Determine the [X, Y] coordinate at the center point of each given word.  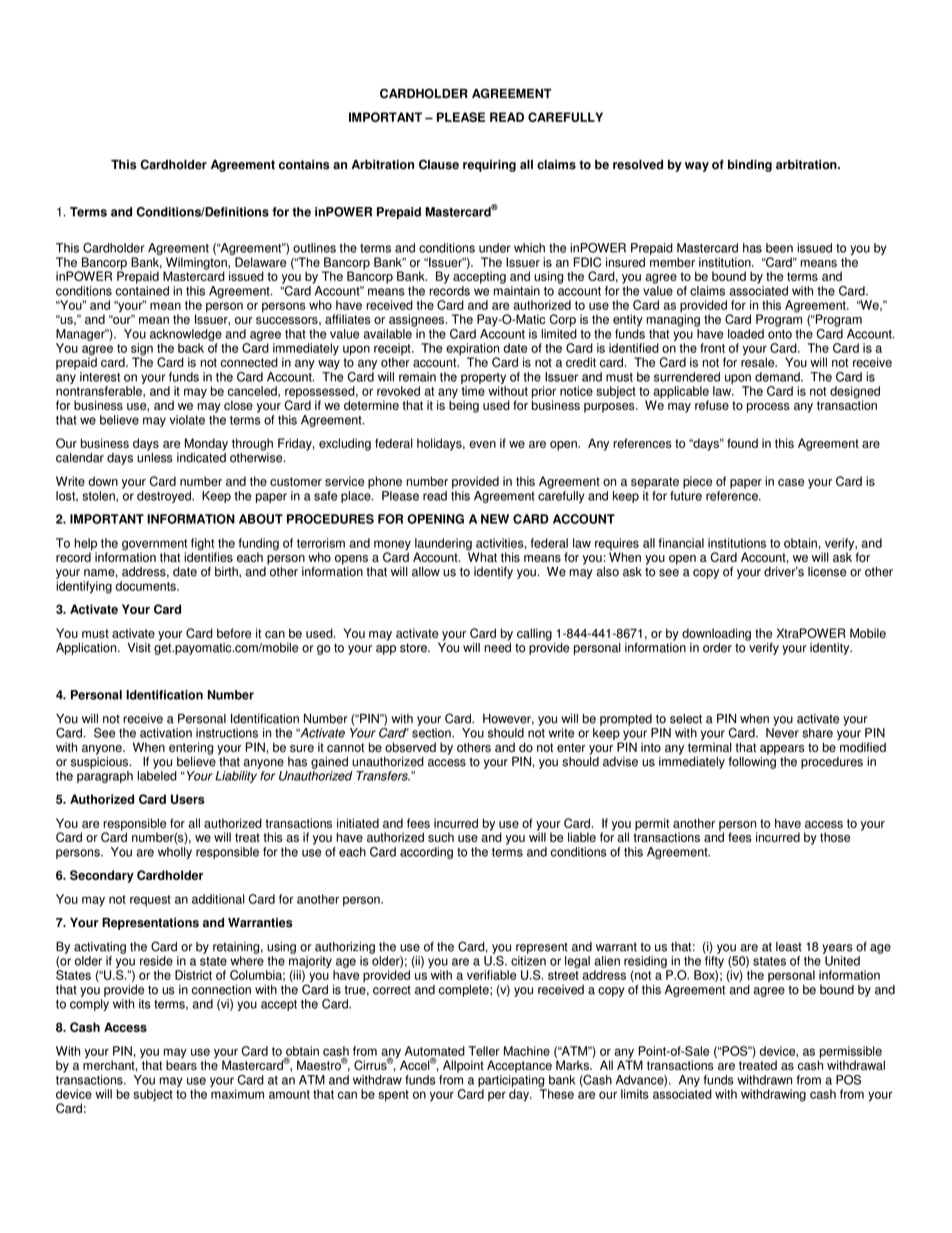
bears [181, 1064]
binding [750, 166]
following [752, 763]
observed [410, 747]
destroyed [165, 497]
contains [304, 165]
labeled [157, 776]
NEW [495, 519]
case [791, 482]
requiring [489, 166]
